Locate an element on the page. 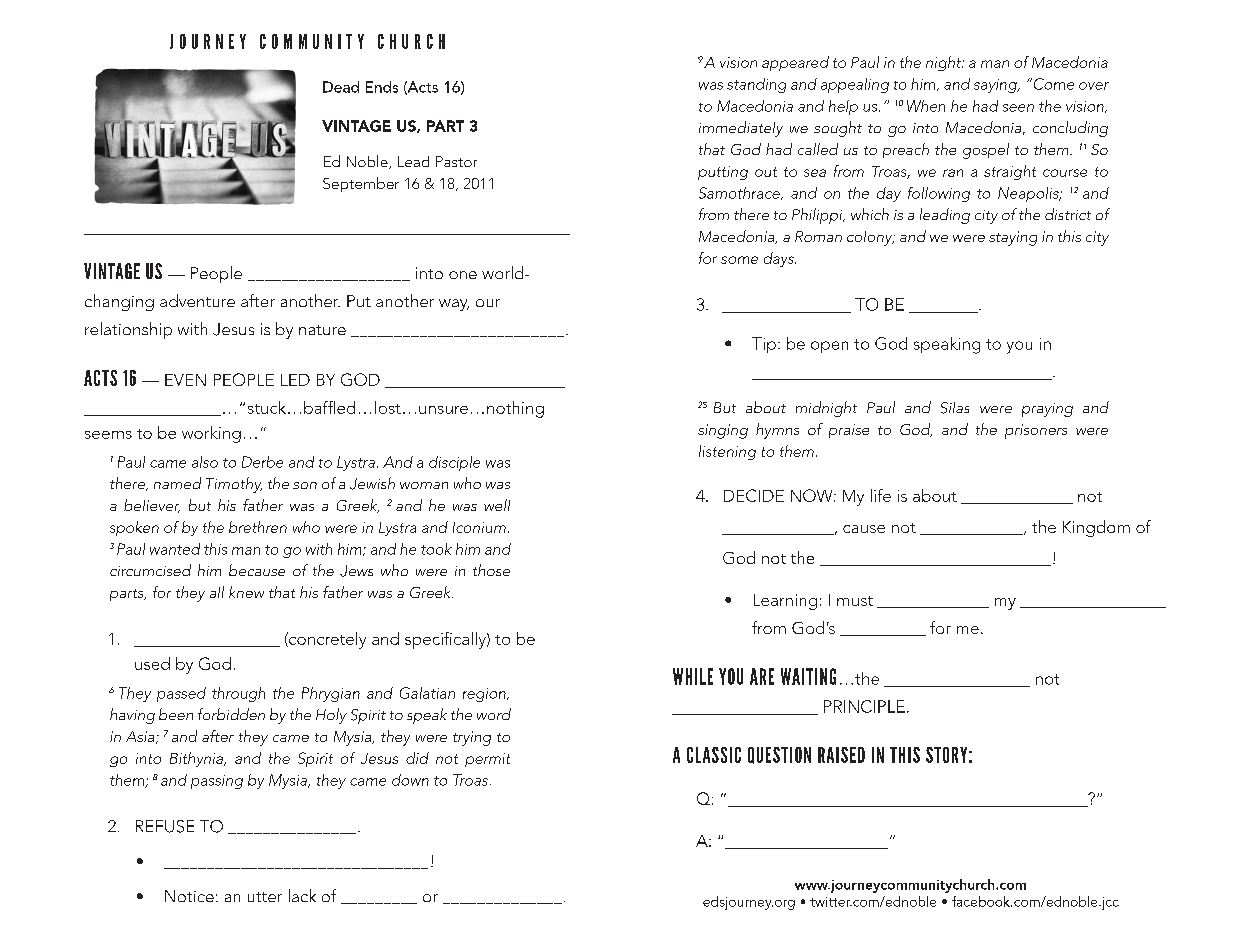 This page has width=1233, height=952. Silas is located at coordinates (955, 408).
